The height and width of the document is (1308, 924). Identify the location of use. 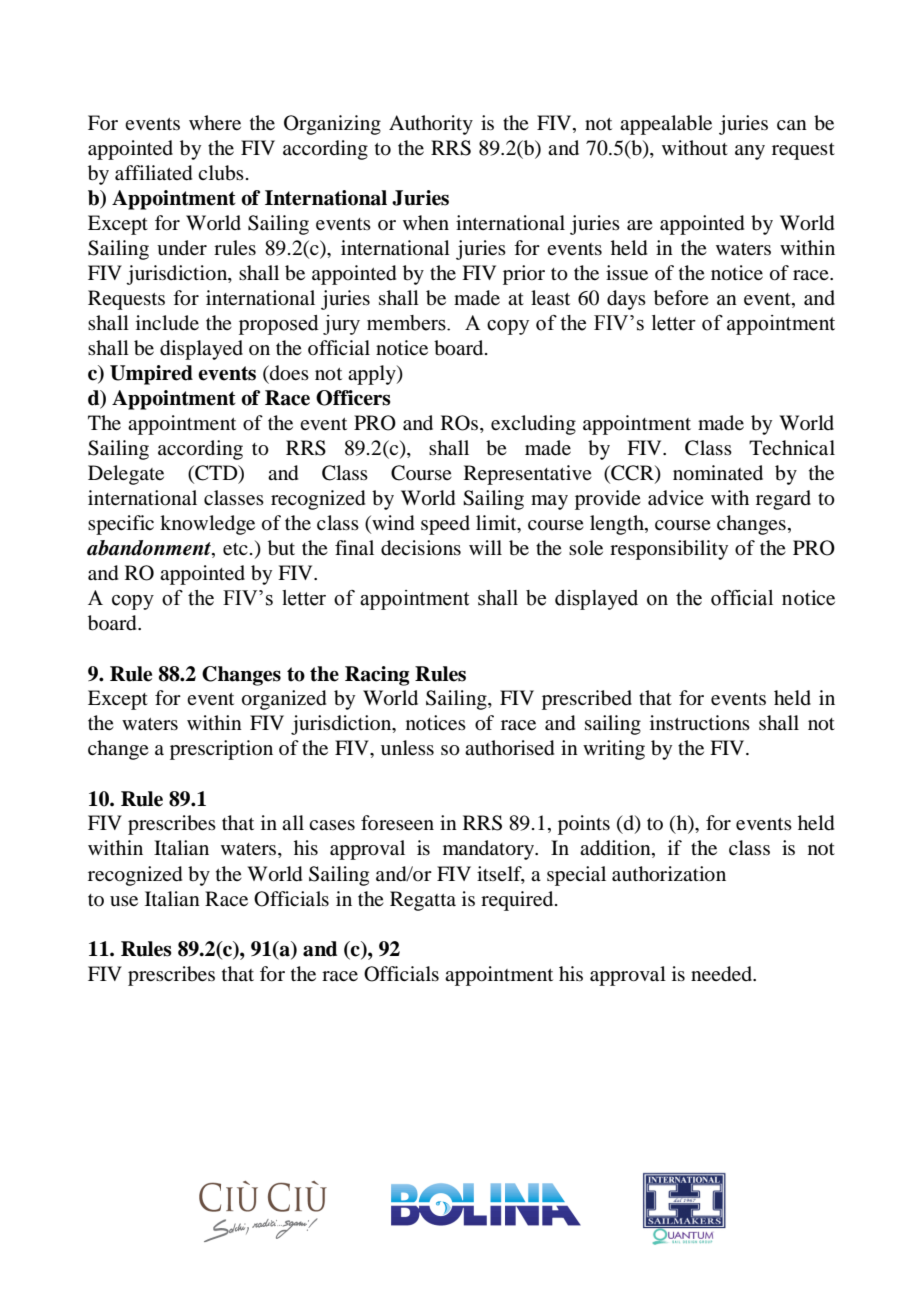
(124, 901).
